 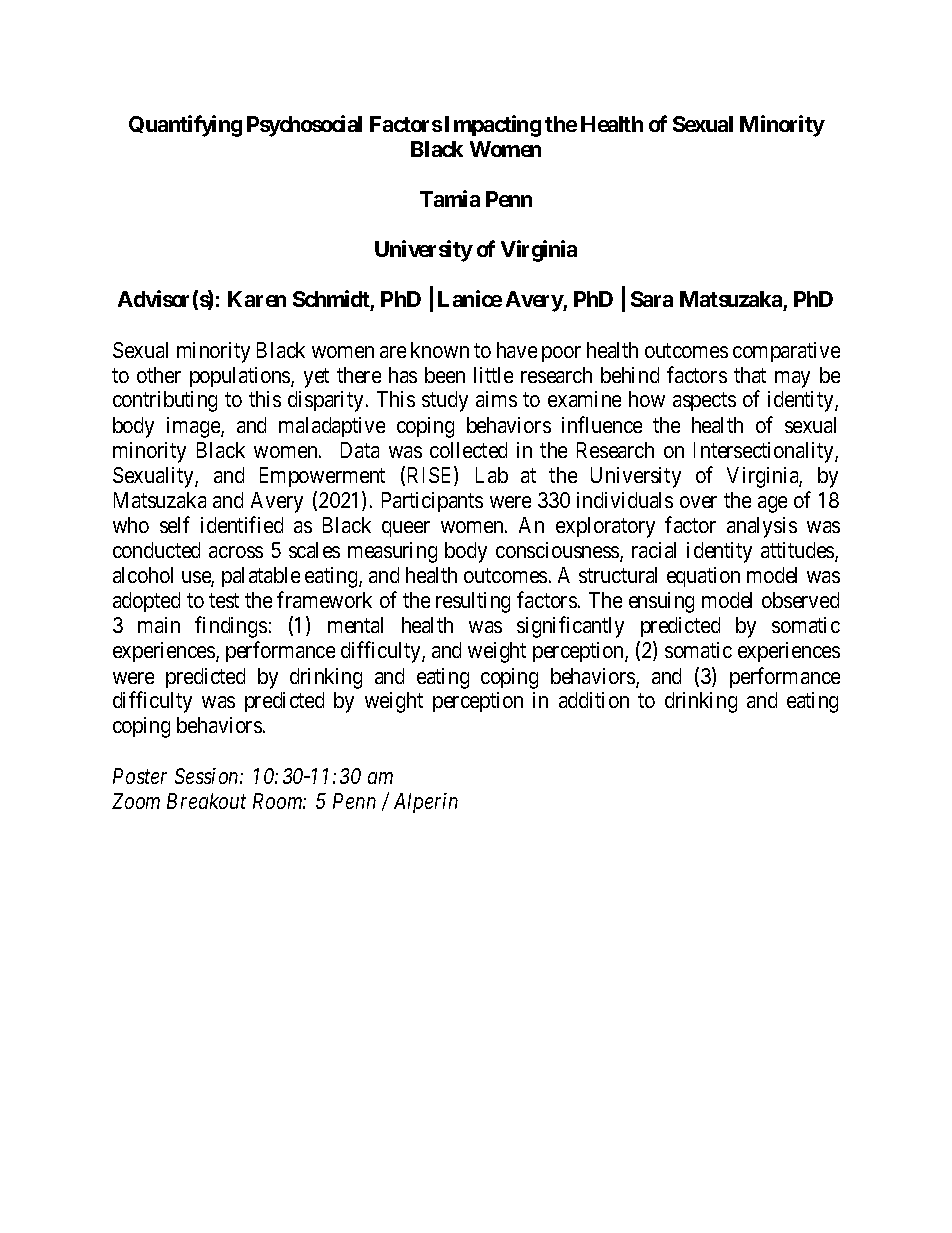 I want to click on Impacting, so click(x=493, y=126).
